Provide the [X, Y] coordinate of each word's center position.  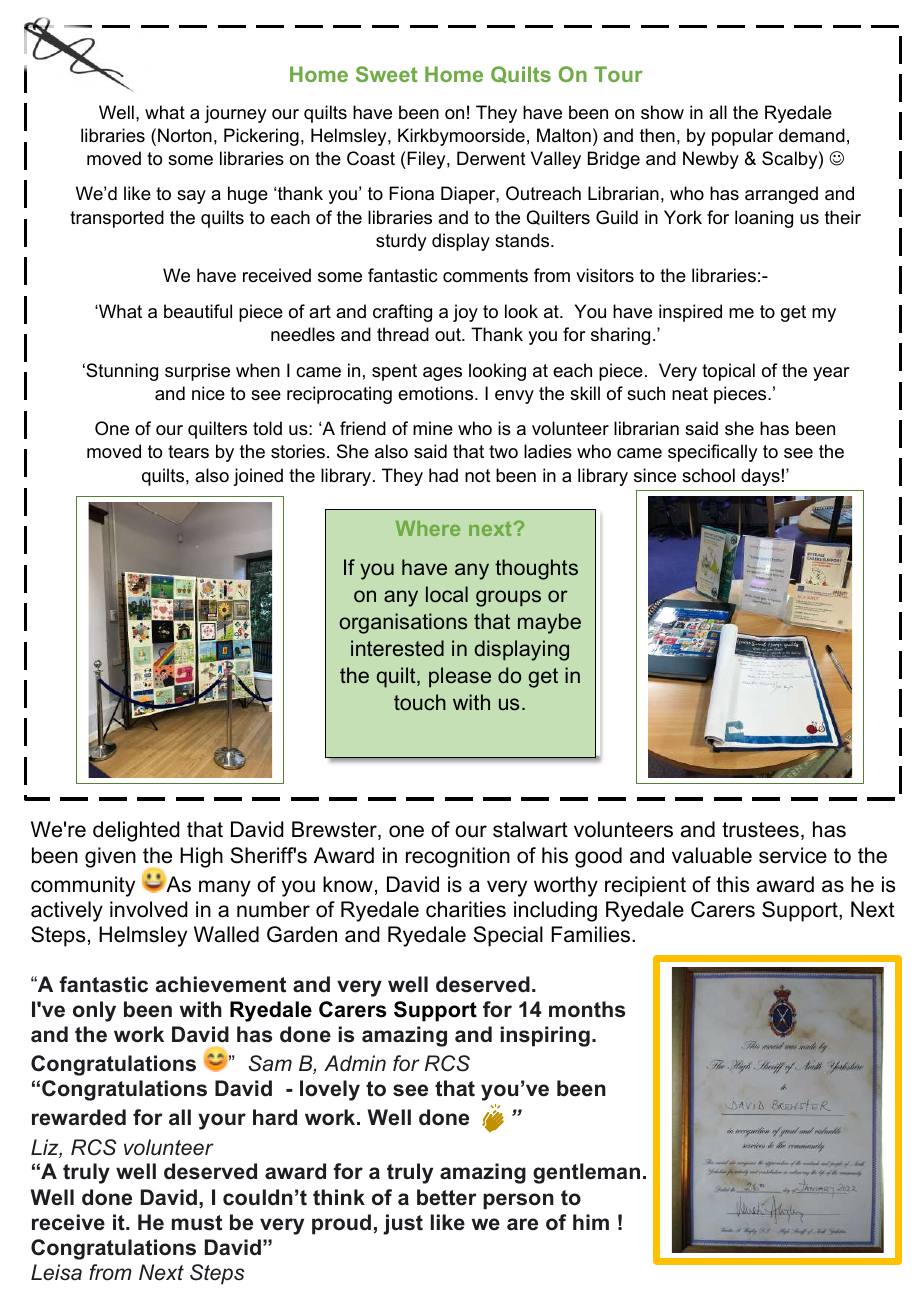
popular [742, 137]
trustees [760, 830]
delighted [136, 831]
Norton [185, 135]
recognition [458, 857]
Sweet [386, 74]
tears [188, 452]
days [760, 477]
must [197, 1223]
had [443, 475]
